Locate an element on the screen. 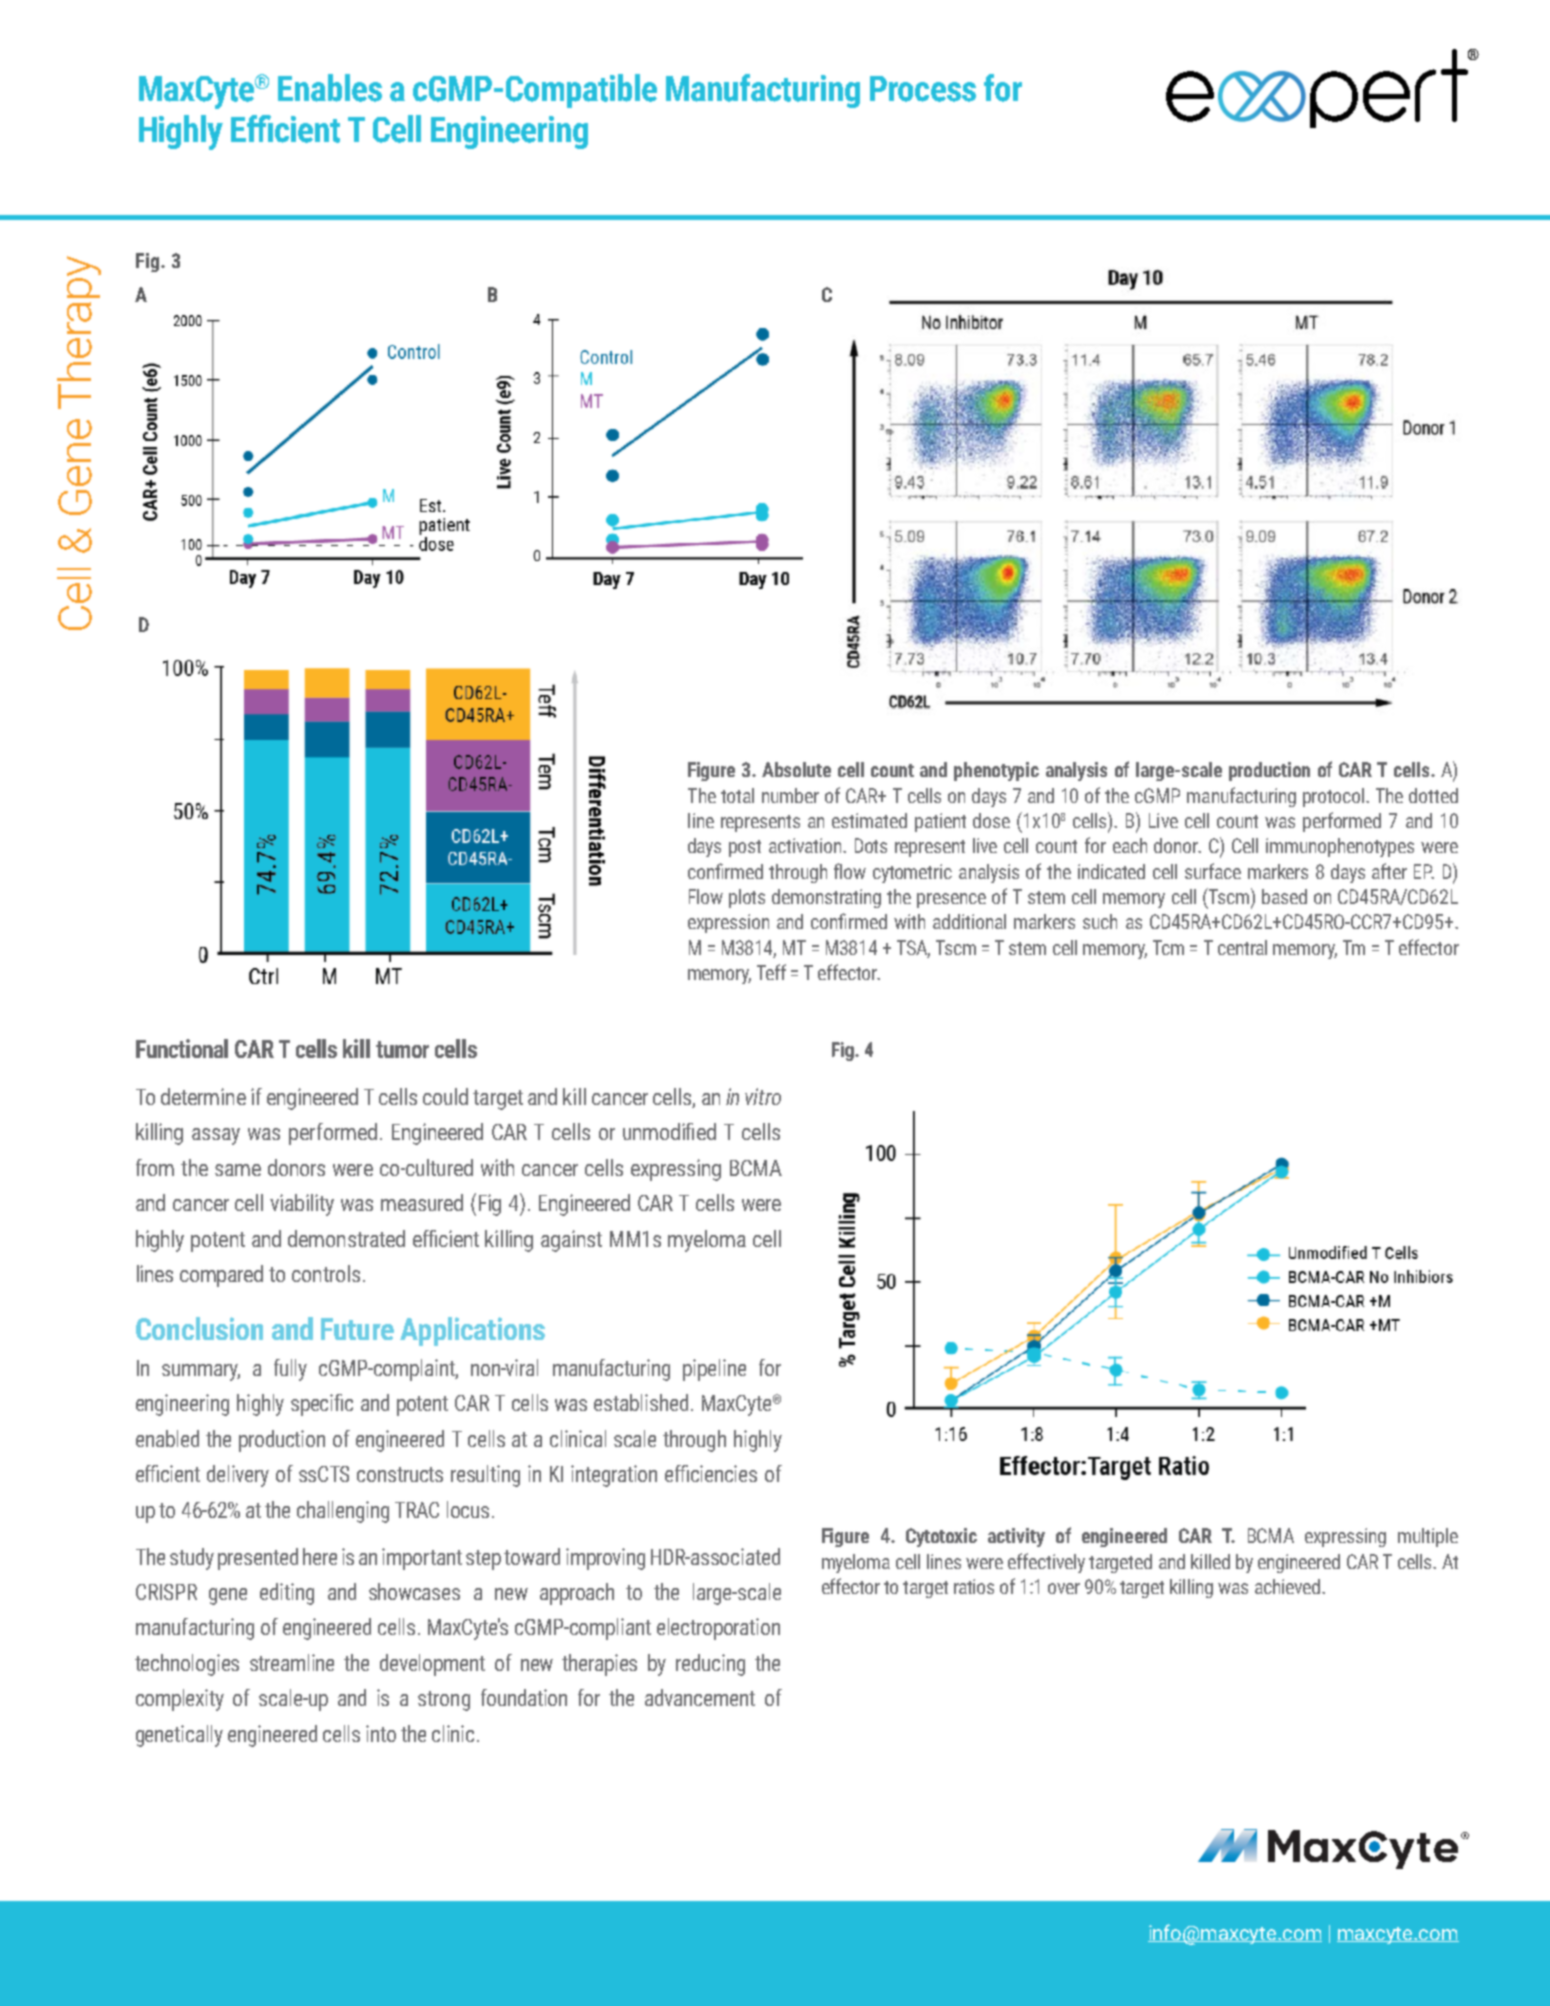 The height and width of the screenshot is (2006, 1550). Absolute is located at coordinates (796, 769).
